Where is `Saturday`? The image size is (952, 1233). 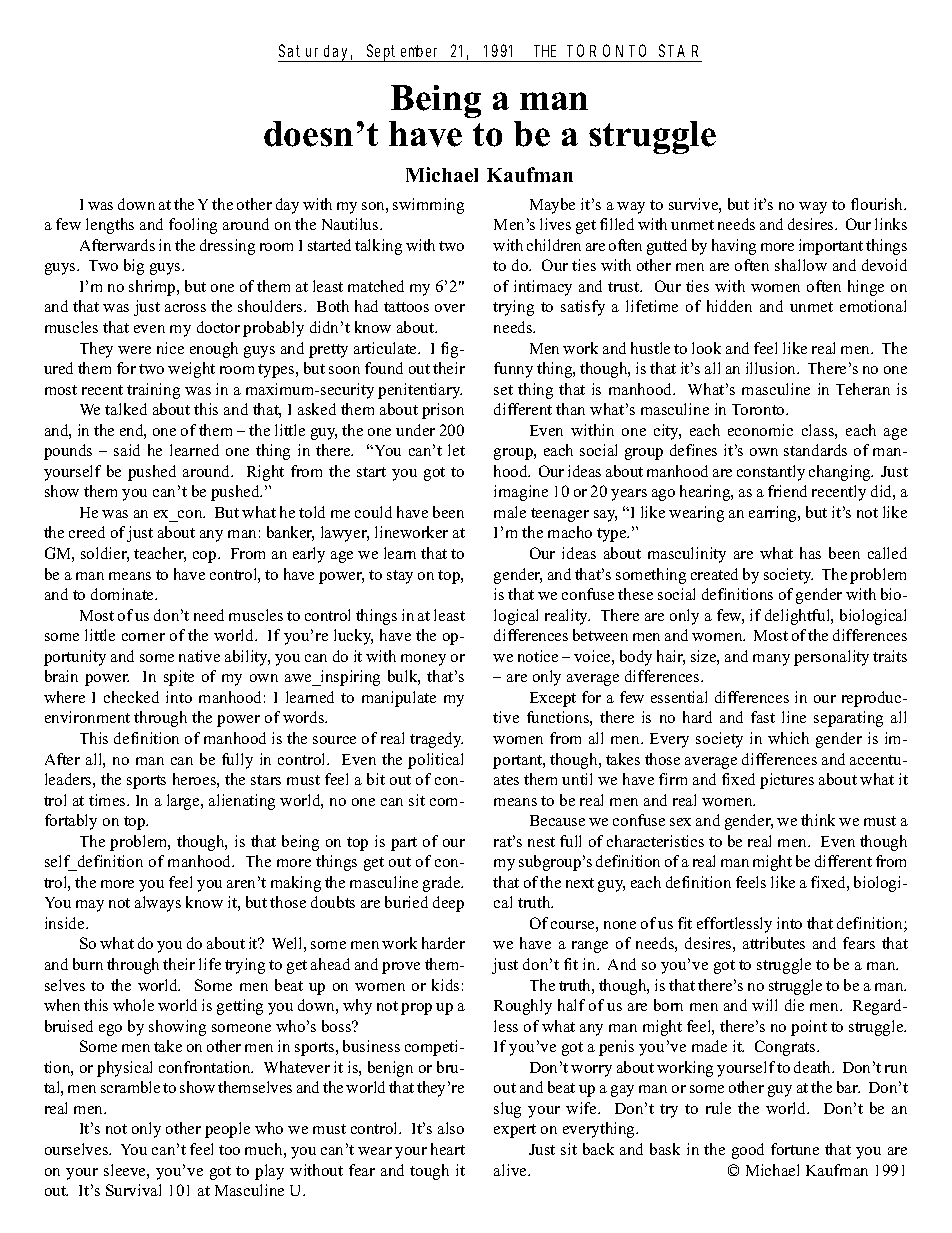
Saturday is located at coordinates (316, 53).
